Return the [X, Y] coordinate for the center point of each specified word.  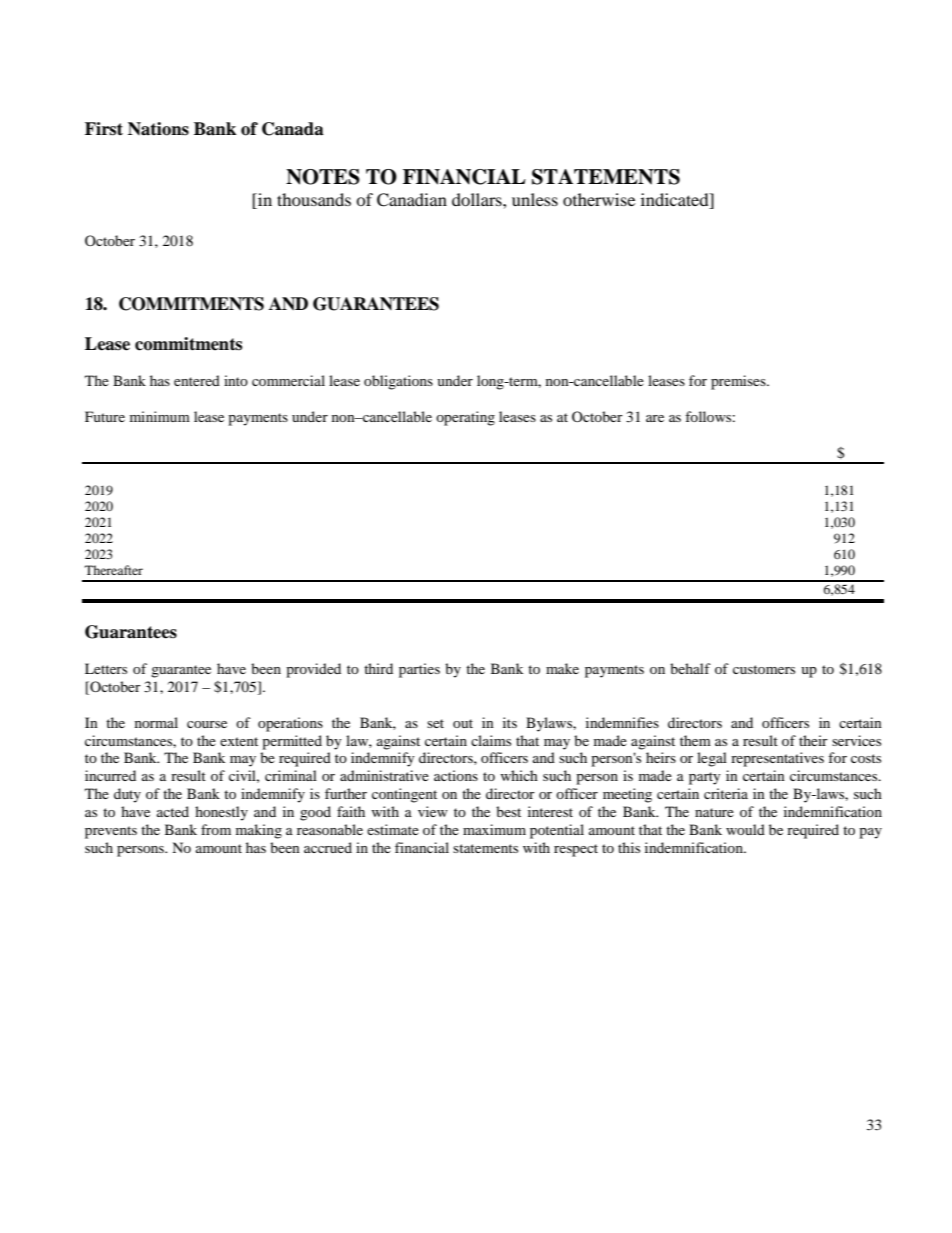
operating [465, 418]
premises [739, 382]
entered [197, 380]
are [655, 418]
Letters [106, 668]
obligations [398, 382]
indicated [676, 201]
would [745, 829]
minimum [160, 416]
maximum [494, 829]
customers [764, 669]
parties [419, 670]
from [216, 829]
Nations [158, 129]
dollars [478, 199]
